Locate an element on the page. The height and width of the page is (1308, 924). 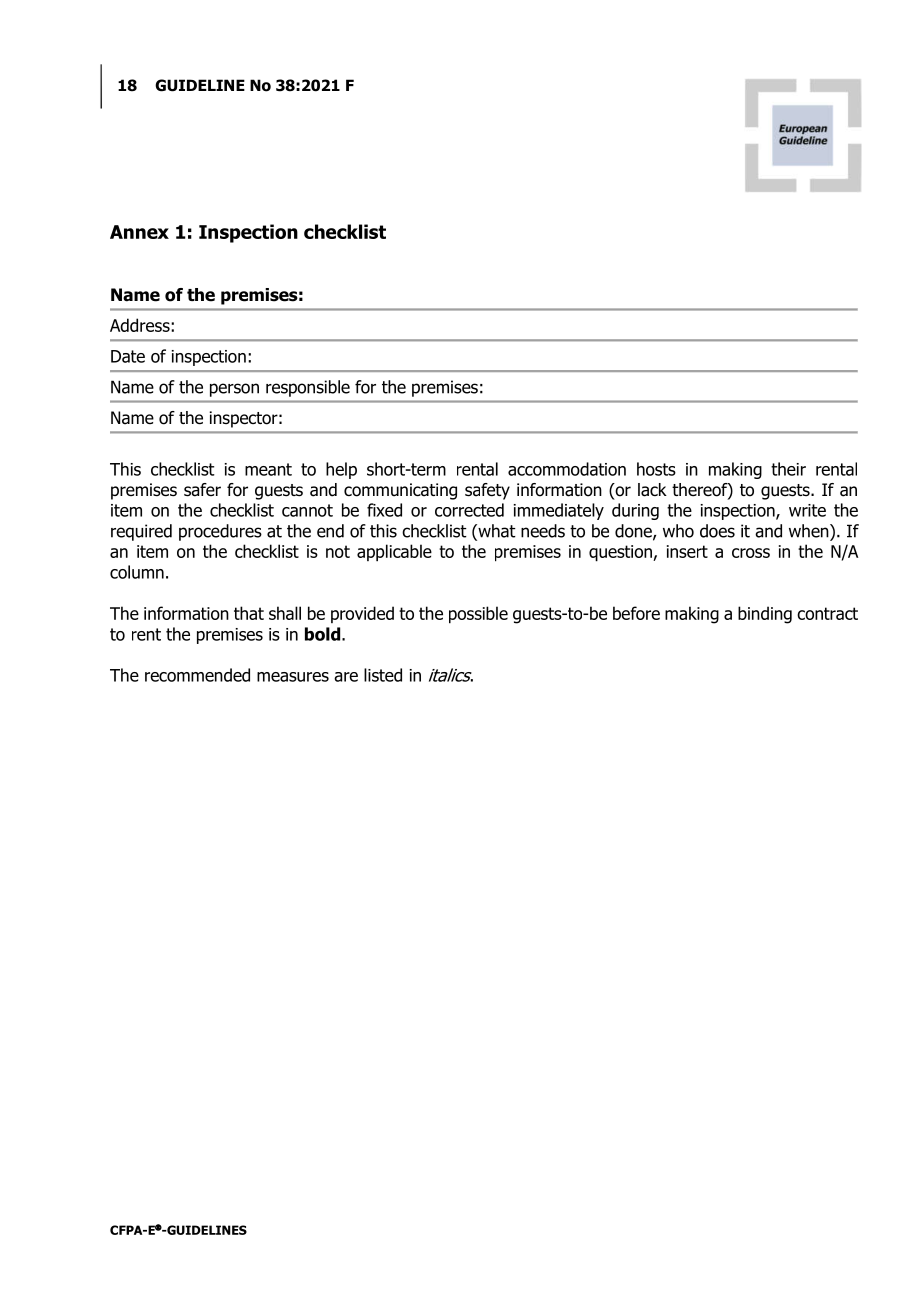
responsible is located at coordinates (308, 388).
